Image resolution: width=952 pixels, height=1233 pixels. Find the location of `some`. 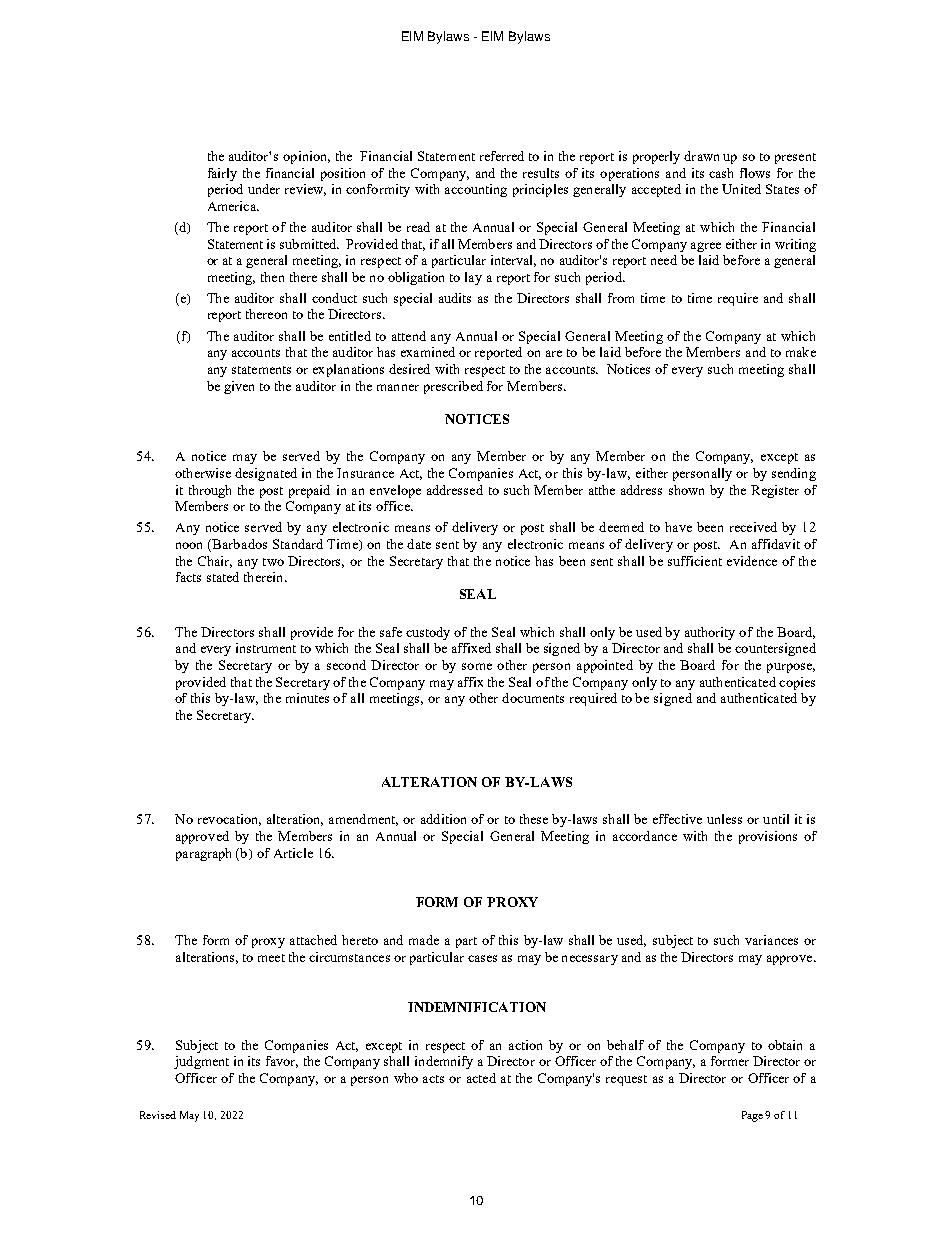

some is located at coordinates (477, 666).
